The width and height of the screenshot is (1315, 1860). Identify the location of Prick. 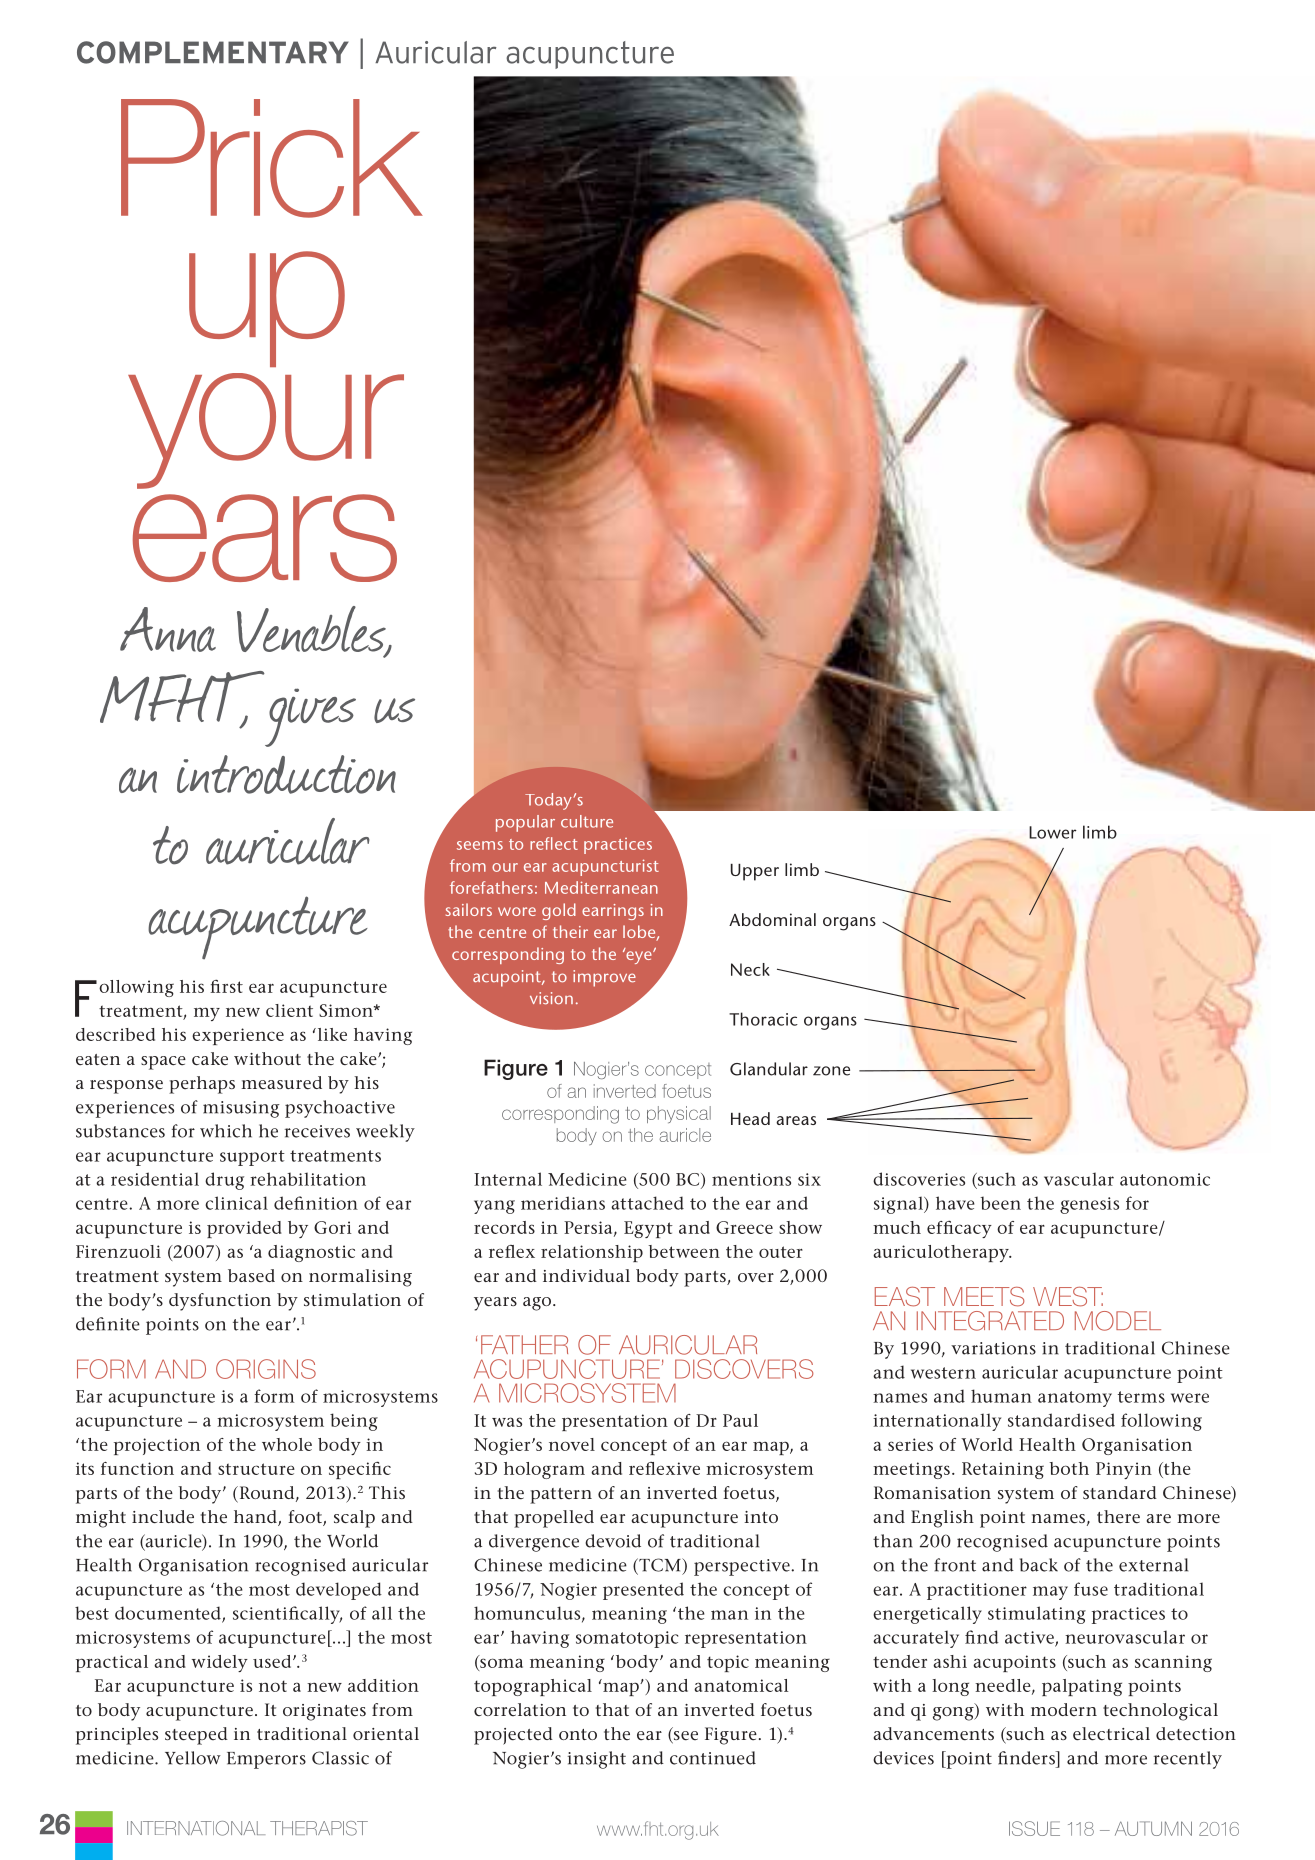
(272, 158).
